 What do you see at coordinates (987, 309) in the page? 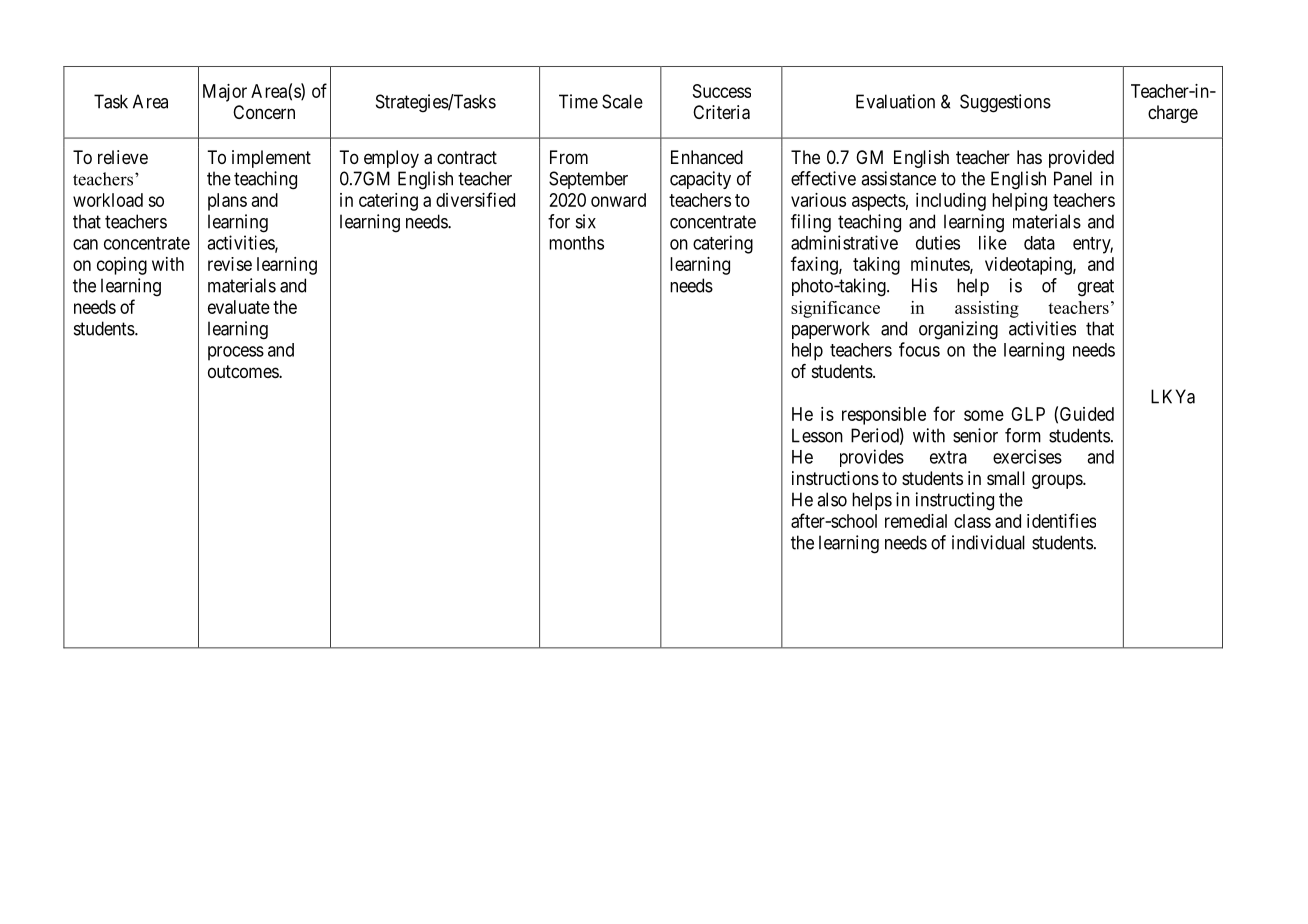
I see `assisting` at bounding box center [987, 309].
